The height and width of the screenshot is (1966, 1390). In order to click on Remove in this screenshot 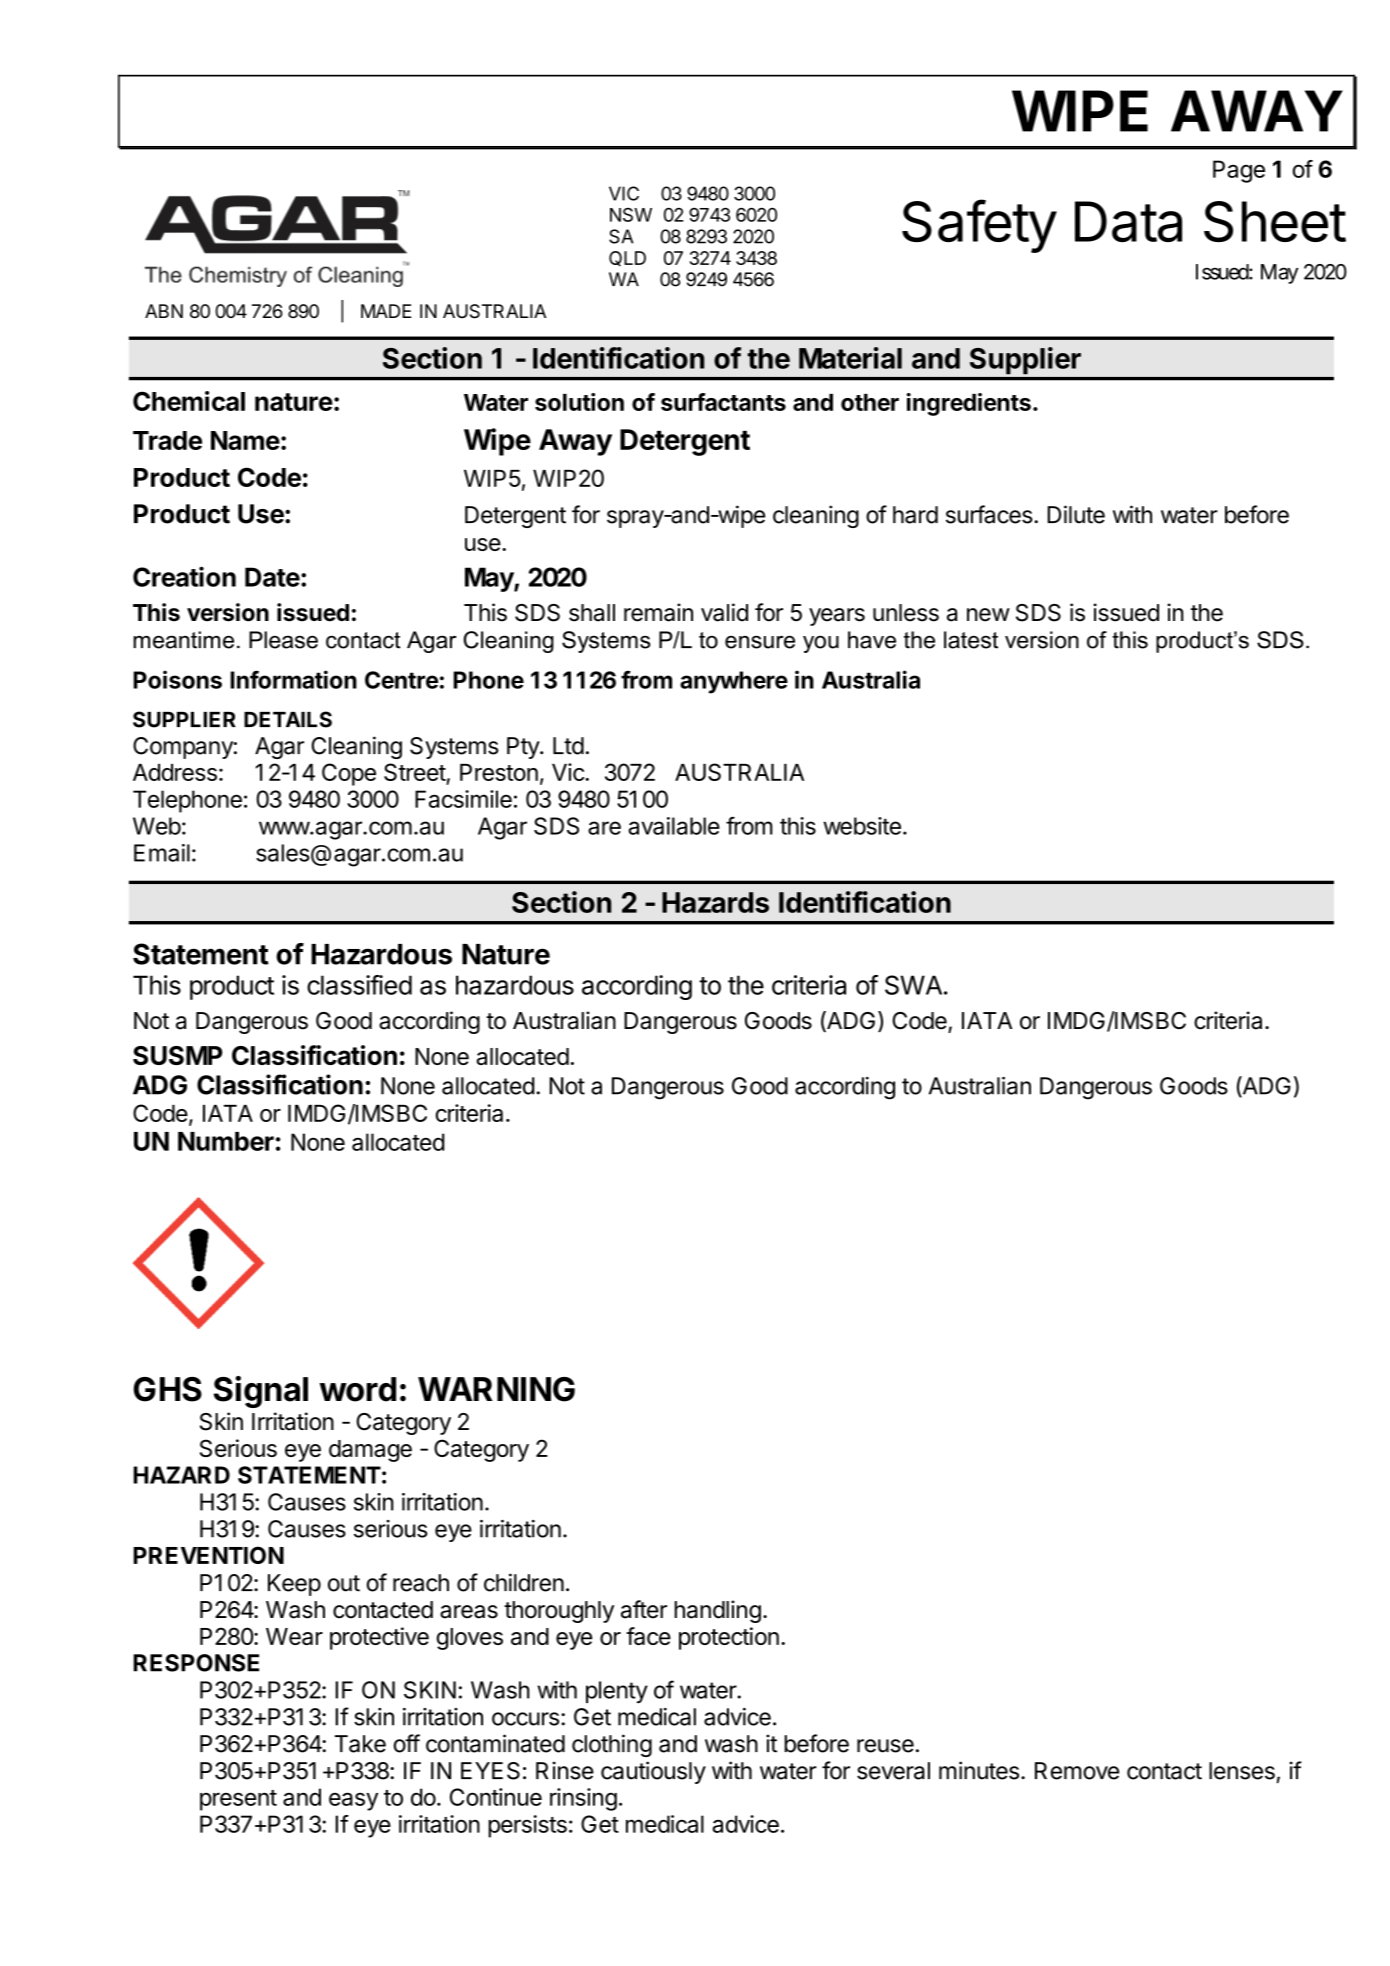, I will do `click(1077, 1771)`.
